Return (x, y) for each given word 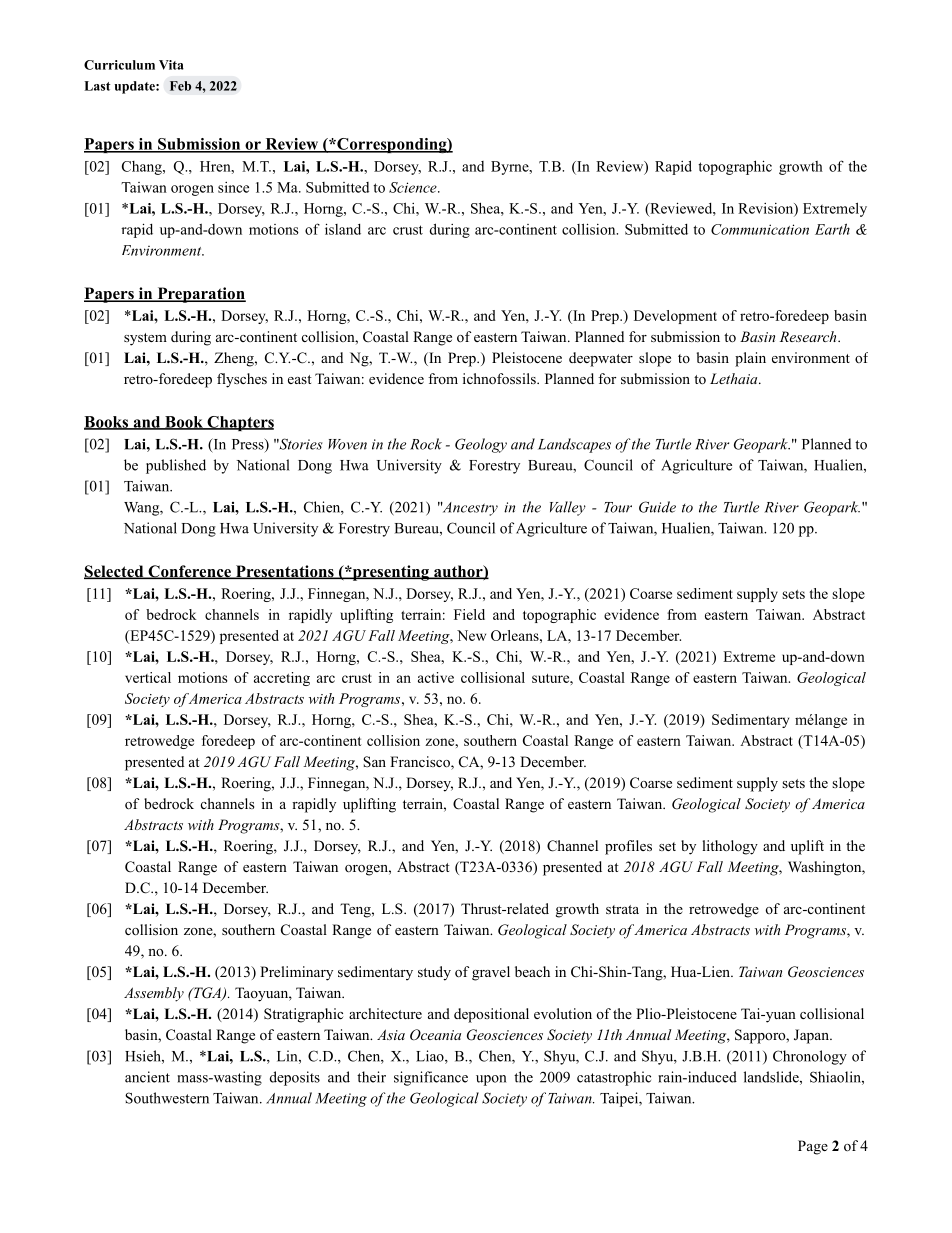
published (176, 466)
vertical (148, 677)
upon (491, 1080)
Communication (760, 229)
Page (813, 1147)
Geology (481, 445)
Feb (180, 86)
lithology (730, 847)
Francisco (421, 763)
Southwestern (167, 1098)
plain (750, 359)
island (343, 229)
